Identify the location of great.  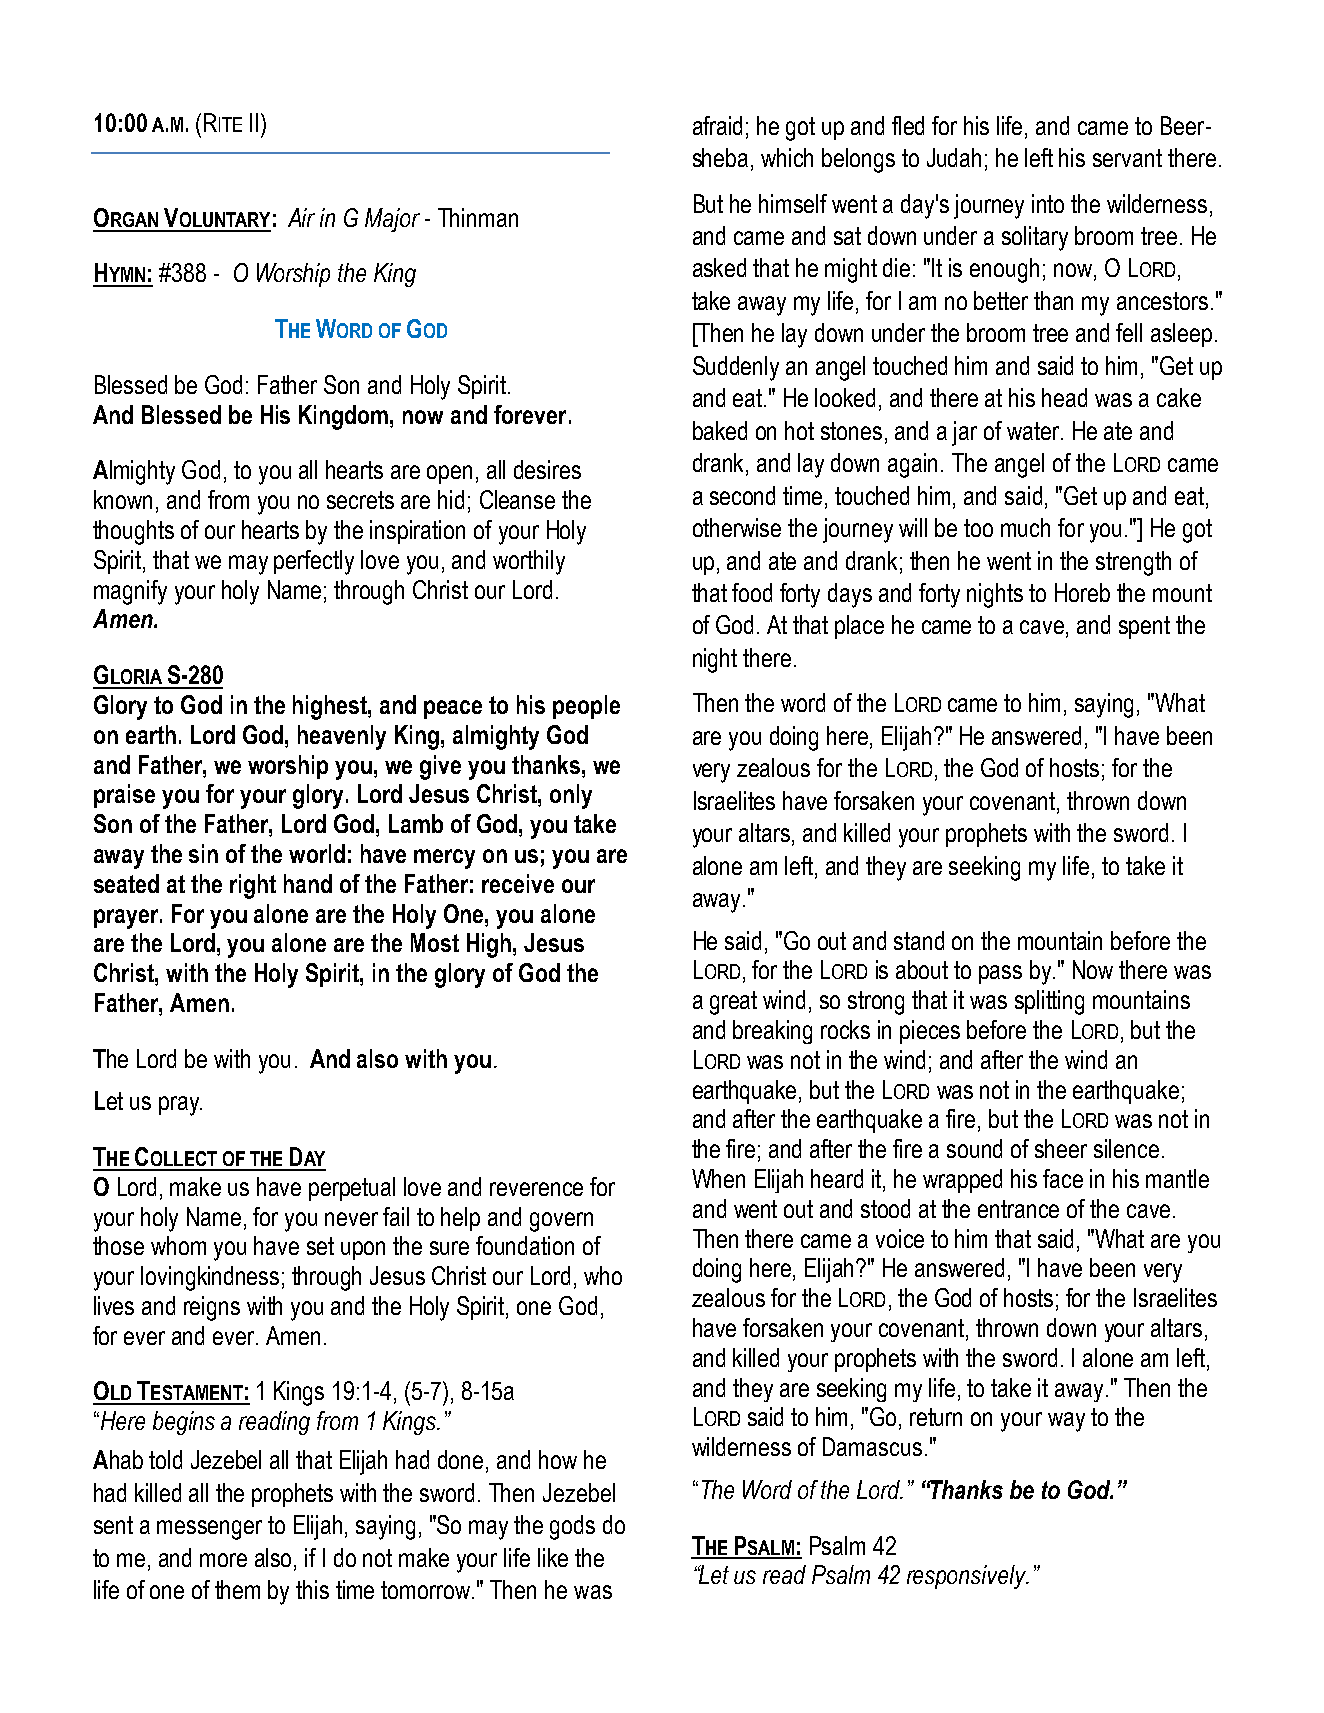
(733, 1003).
